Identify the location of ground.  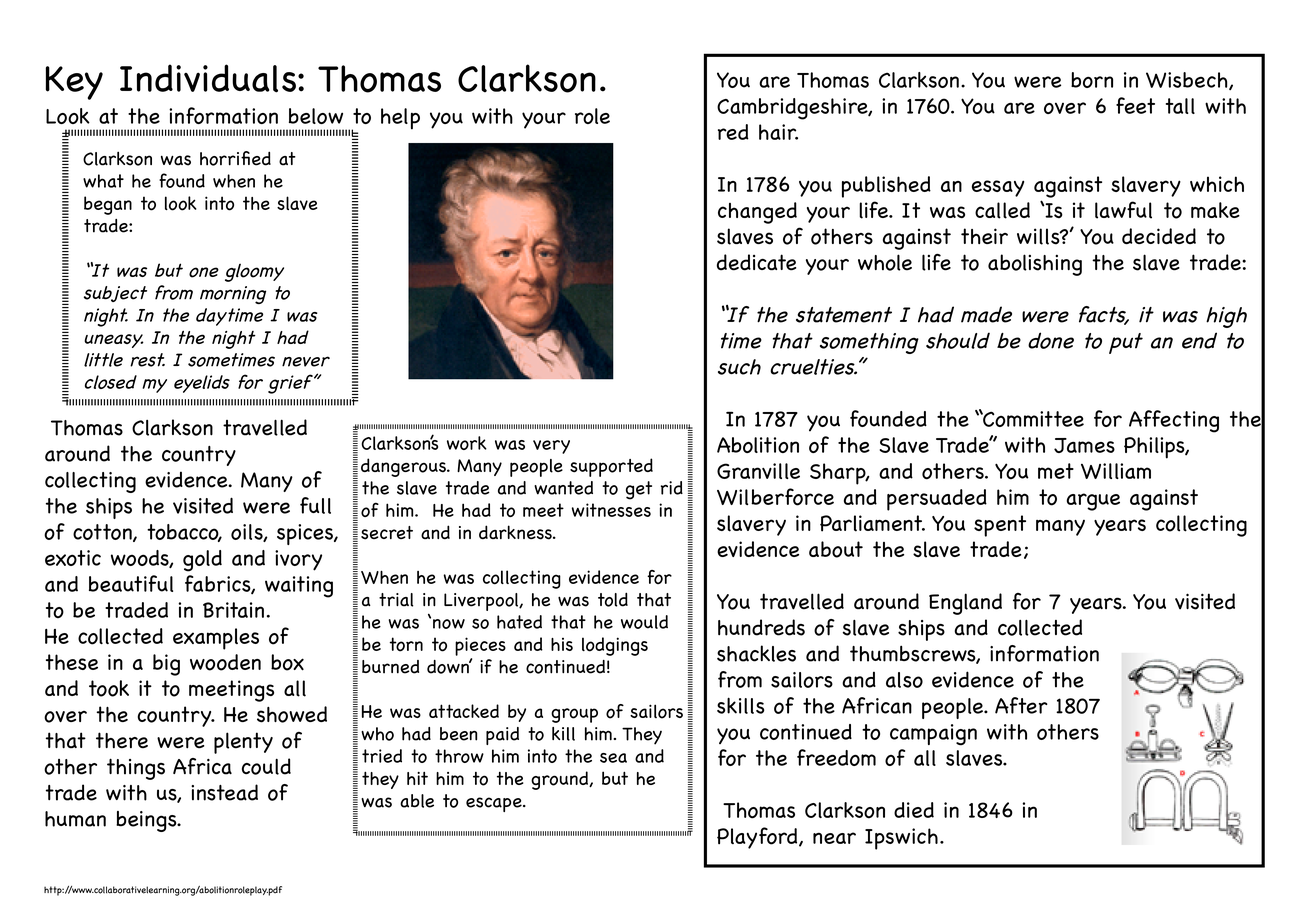
(560, 780).
